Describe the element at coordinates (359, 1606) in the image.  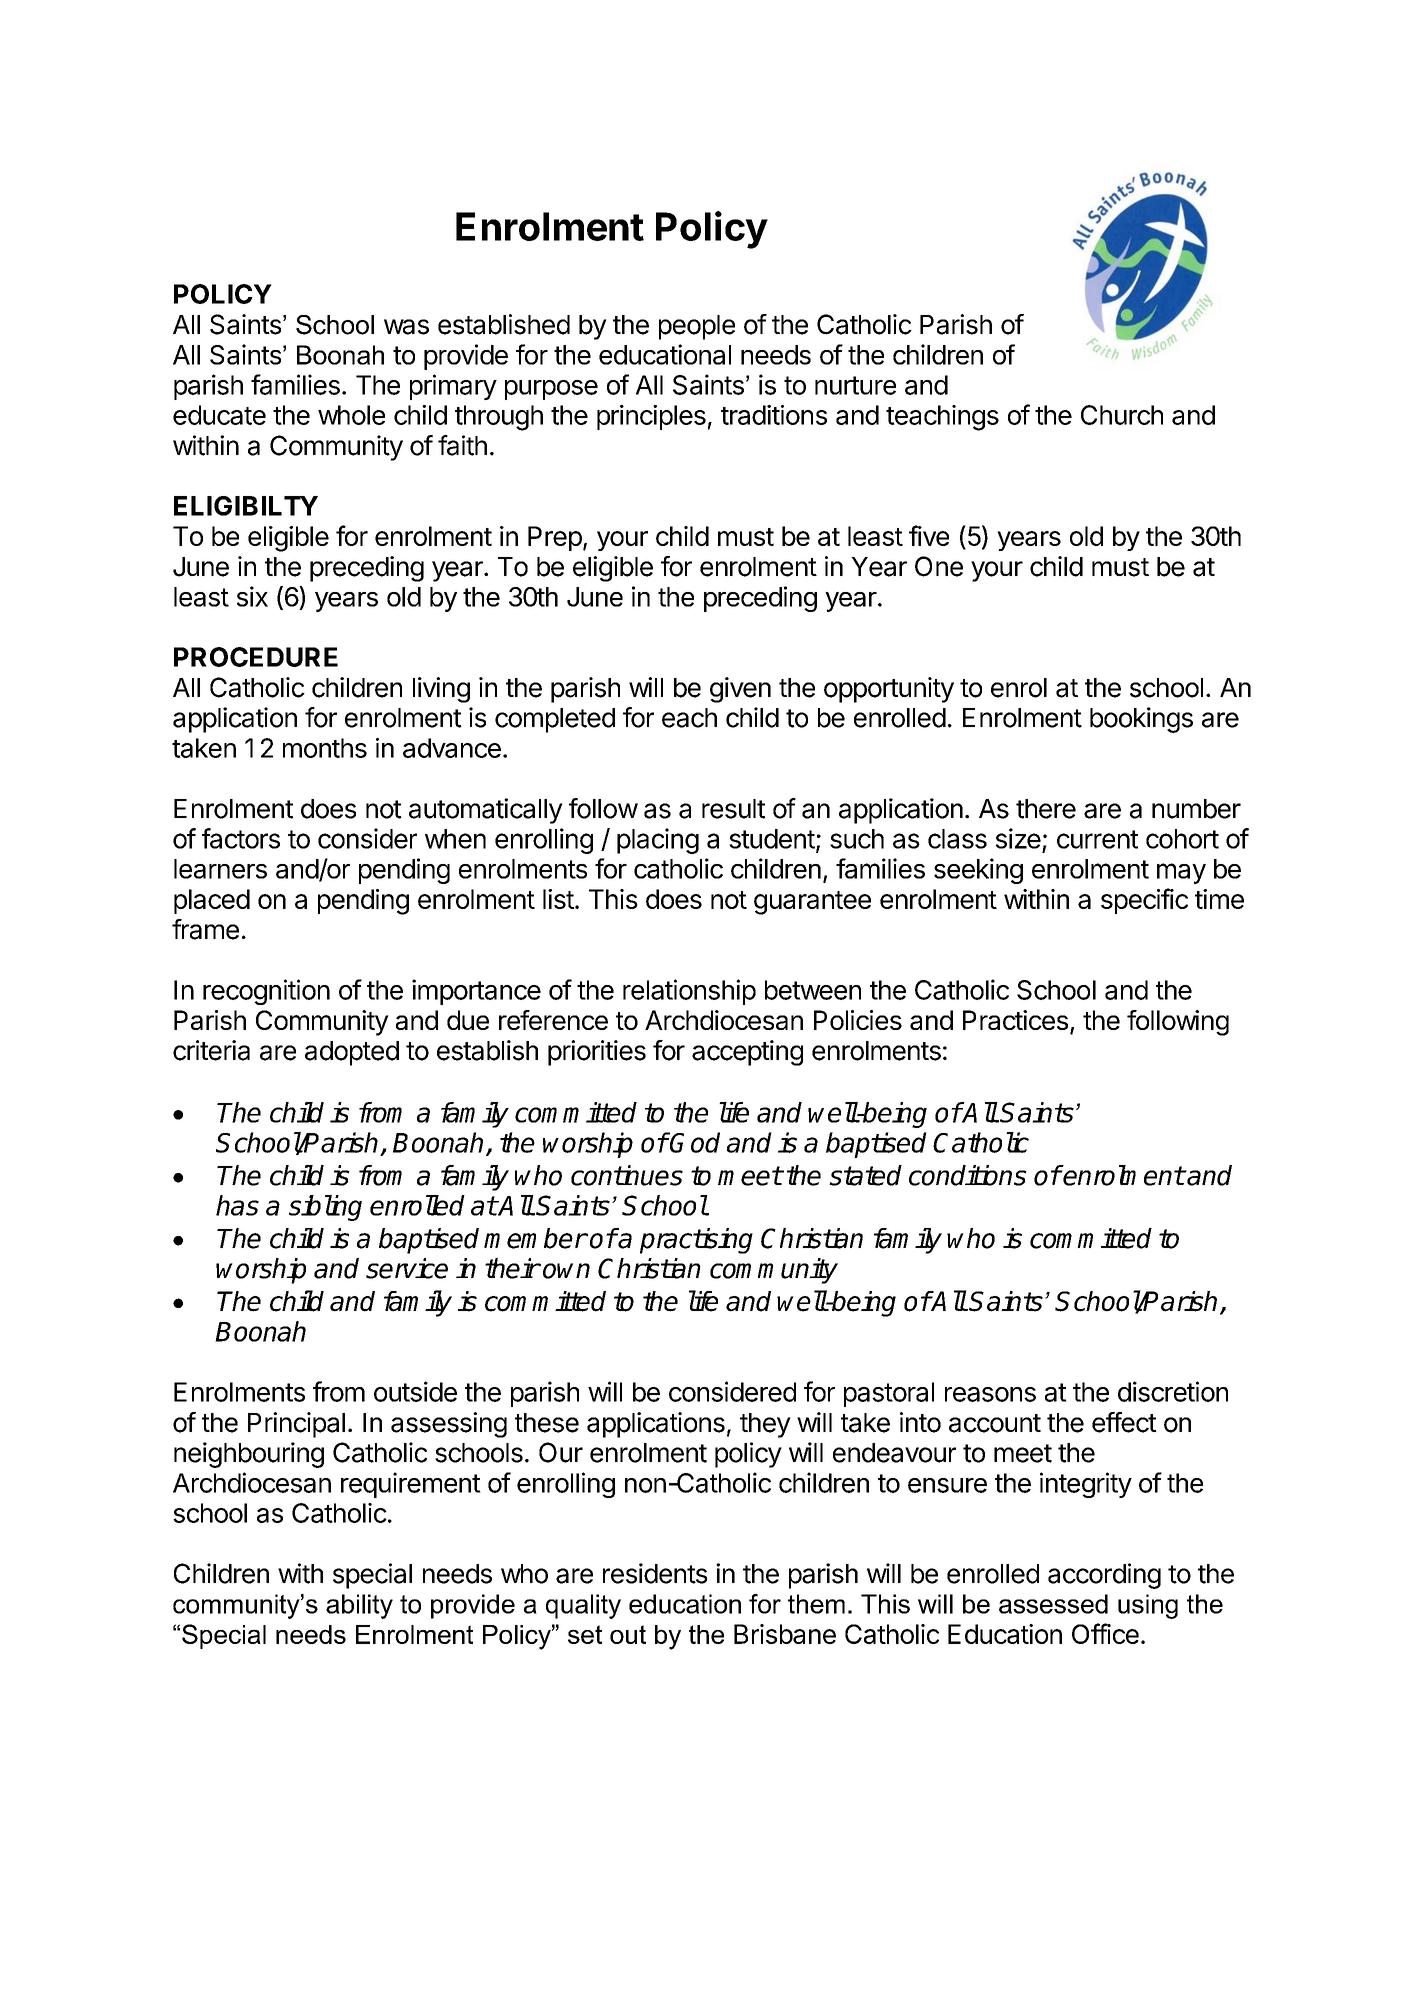
I see `ability` at that location.
